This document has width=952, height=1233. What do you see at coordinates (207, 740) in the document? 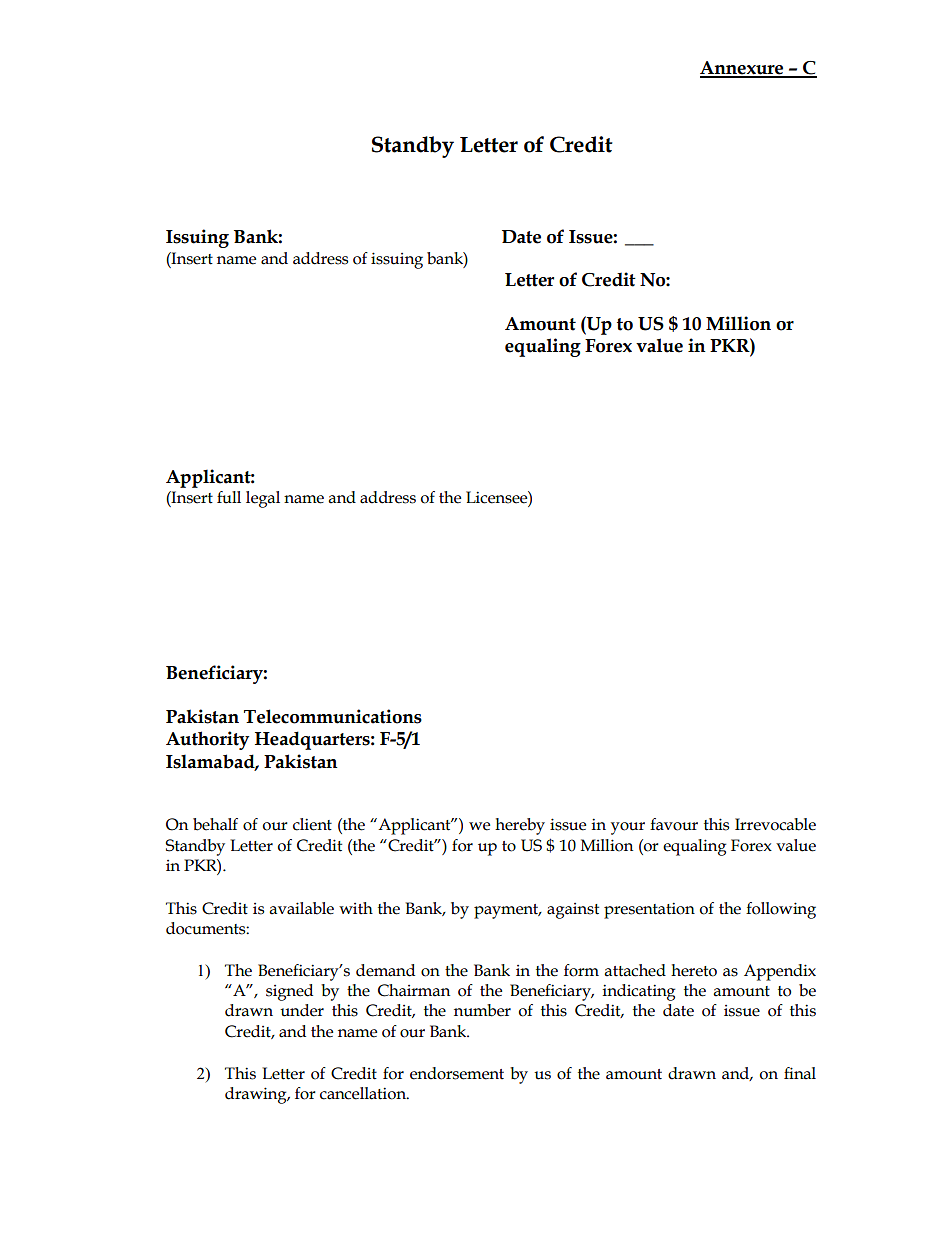
I see `Authority` at bounding box center [207, 740].
